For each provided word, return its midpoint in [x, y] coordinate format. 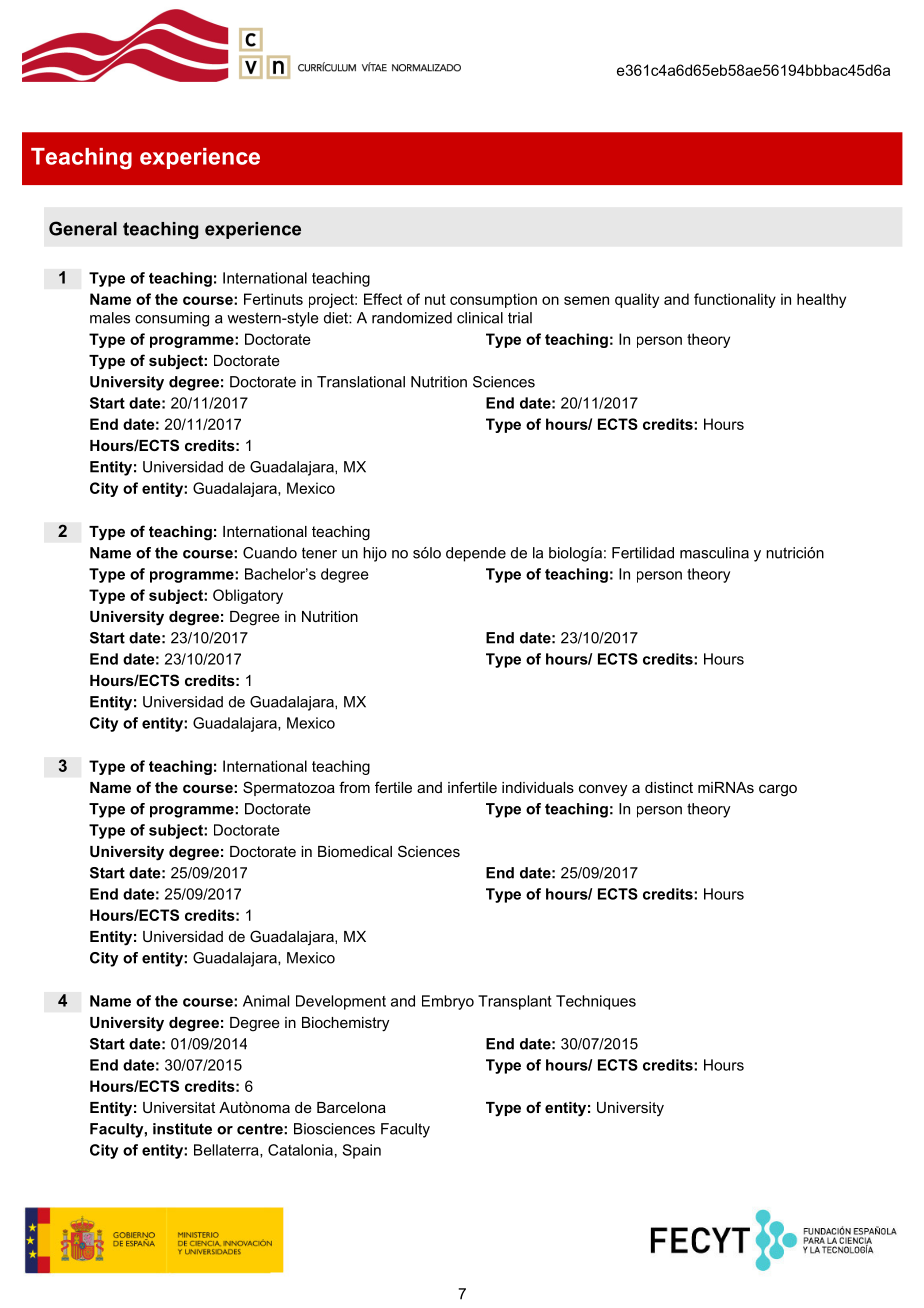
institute [182, 1129]
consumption [493, 300]
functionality [735, 300]
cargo [778, 790]
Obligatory [248, 596]
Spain [361, 1151]
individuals [538, 787]
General [83, 228]
